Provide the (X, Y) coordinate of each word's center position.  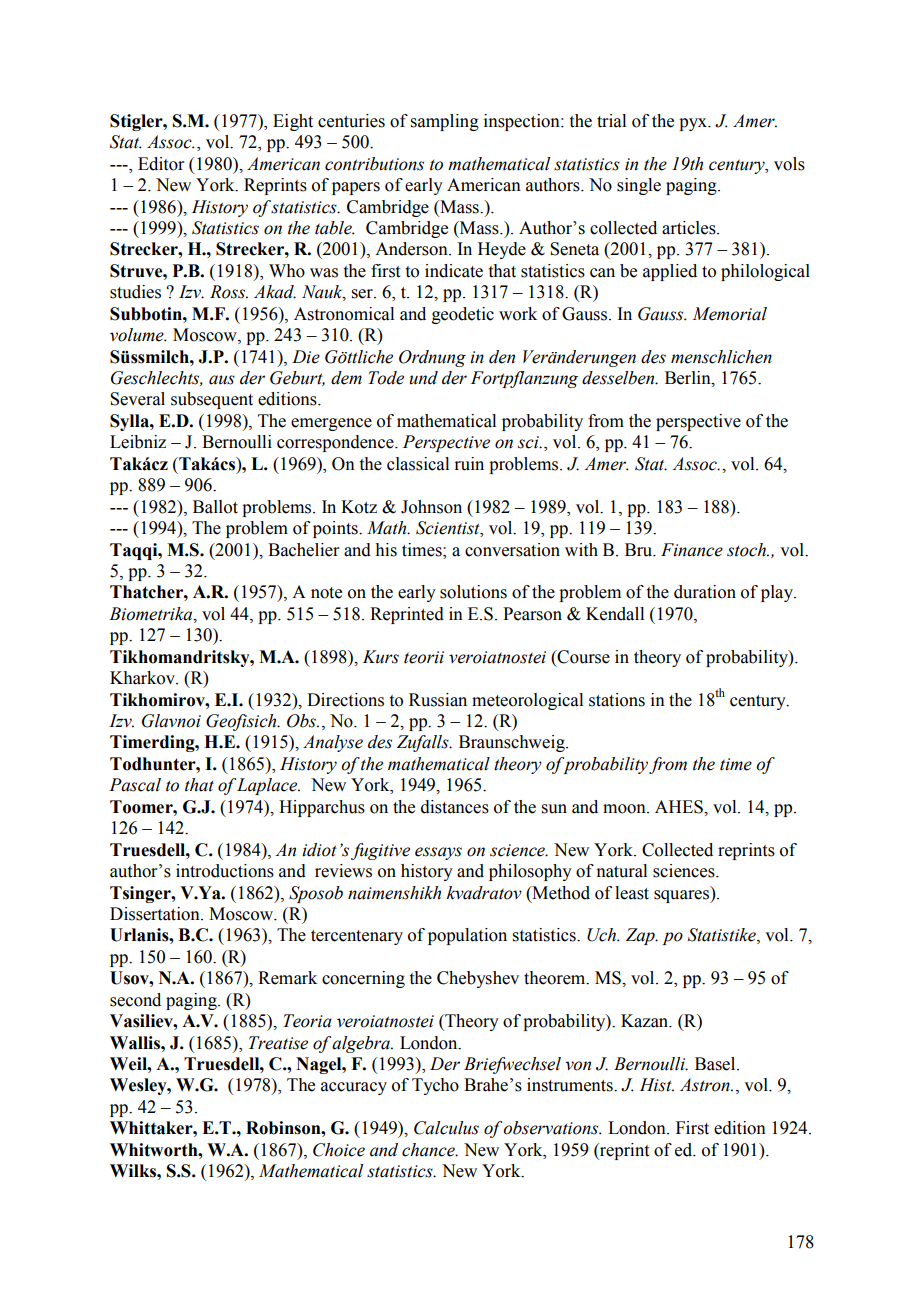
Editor (161, 164)
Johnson (431, 507)
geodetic (463, 315)
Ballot (215, 507)
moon (625, 809)
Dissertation (156, 914)
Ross (229, 292)
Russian (438, 700)
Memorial (729, 314)
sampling (445, 122)
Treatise (278, 1043)
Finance (692, 550)
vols (789, 164)
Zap (641, 936)
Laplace (268, 786)
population (467, 936)
